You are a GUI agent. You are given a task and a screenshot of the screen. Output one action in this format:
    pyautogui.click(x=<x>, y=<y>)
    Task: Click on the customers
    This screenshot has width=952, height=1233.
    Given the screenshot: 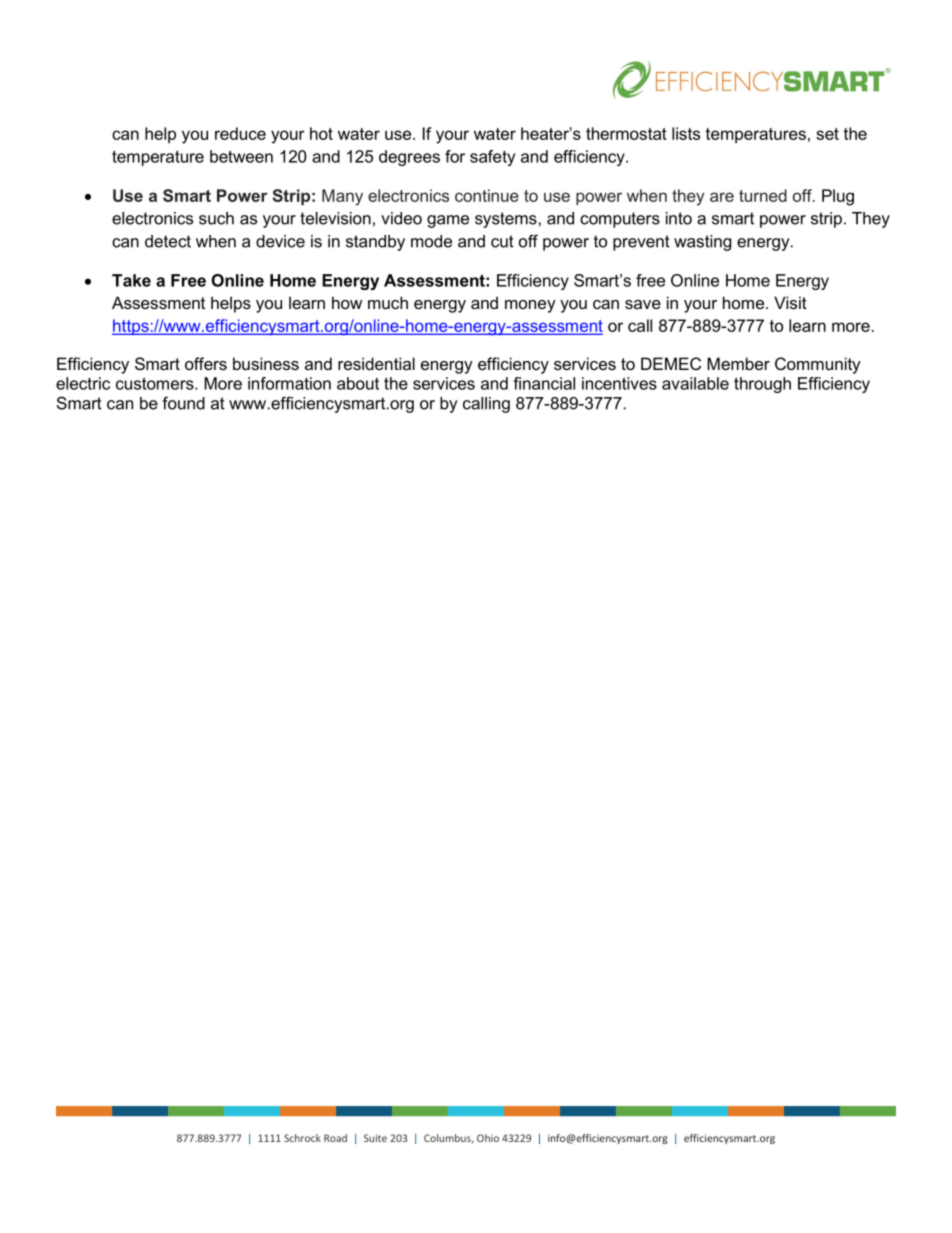 What is the action you would take?
    pyautogui.click(x=156, y=383)
